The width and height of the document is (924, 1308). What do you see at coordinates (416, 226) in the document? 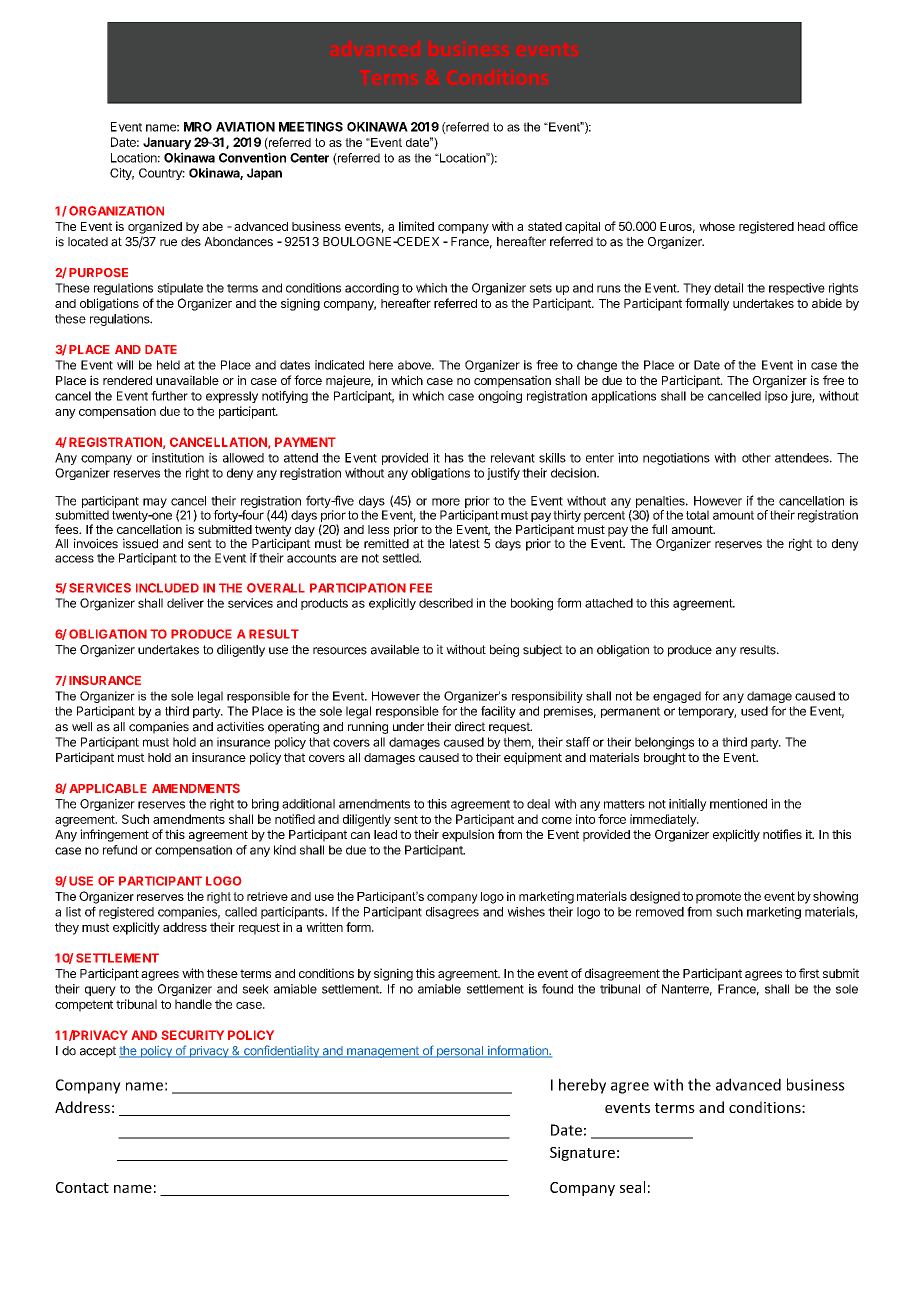
I see `limited` at bounding box center [416, 226].
